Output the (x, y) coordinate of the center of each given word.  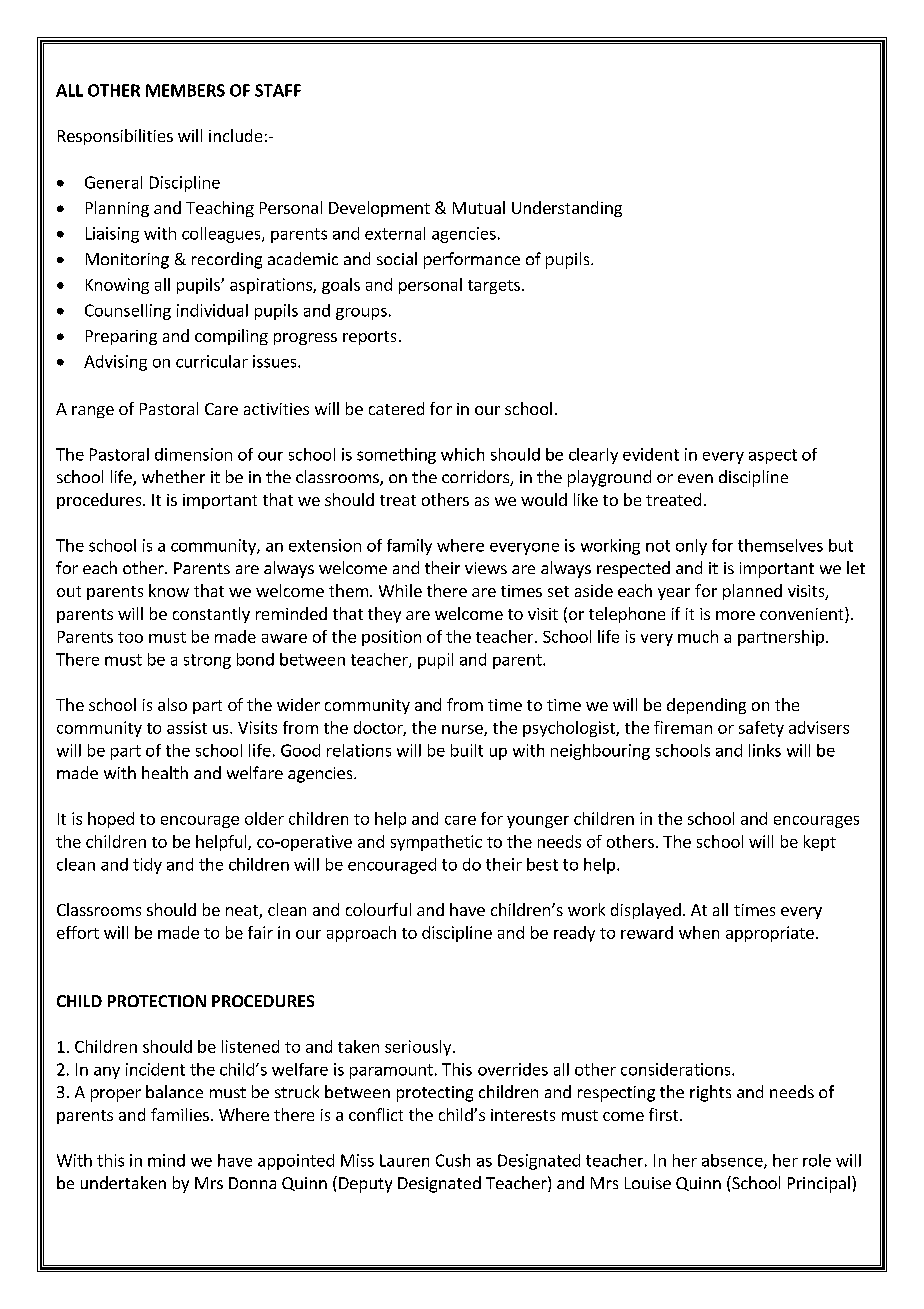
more (735, 615)
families (180, 1114)
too (130, 637)
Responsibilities (115, 137)
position (391, 638)
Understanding (567, 209)
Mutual (479, 207)
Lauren (404, 1160)
